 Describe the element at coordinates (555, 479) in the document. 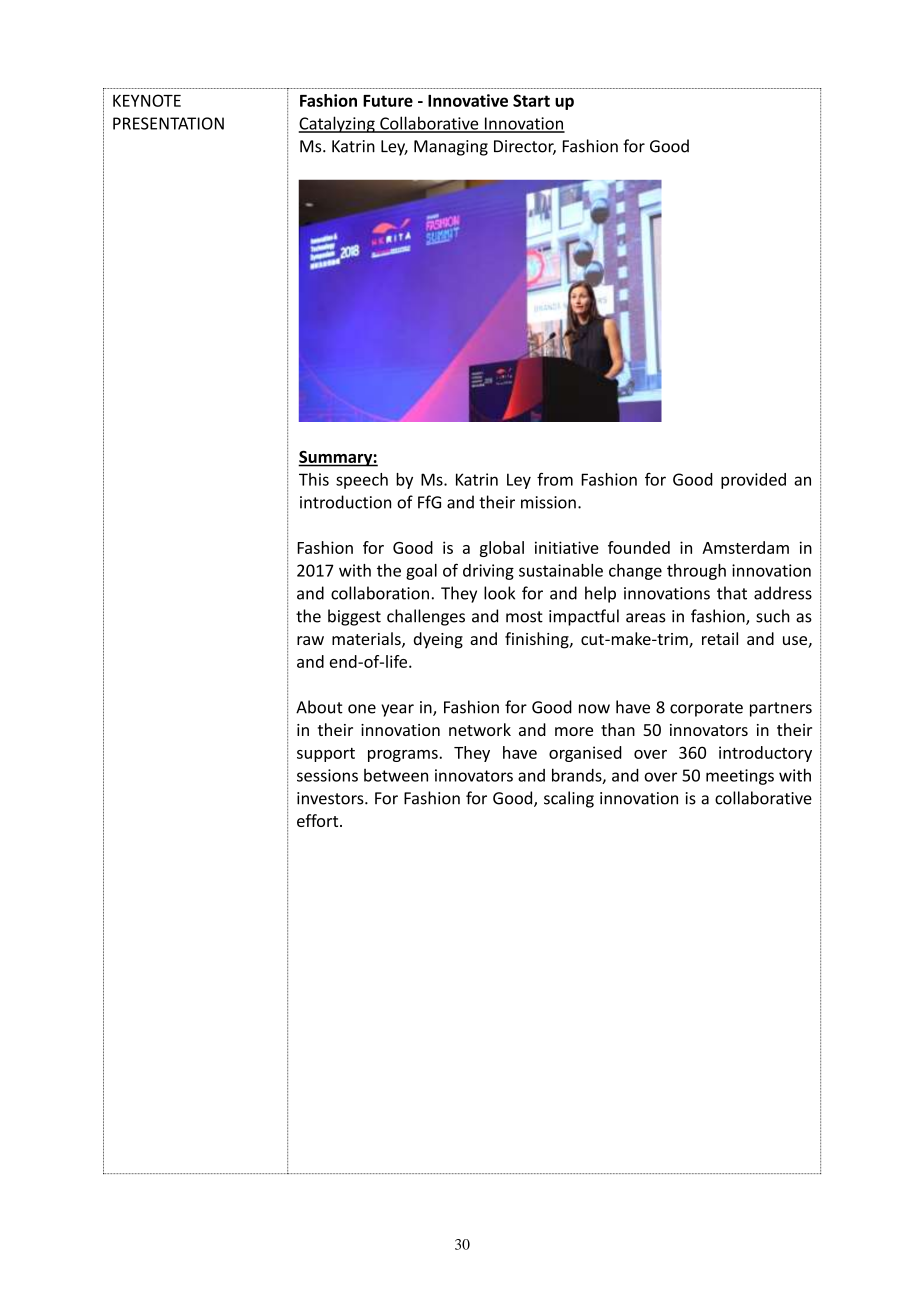

I see `from` at that location.
